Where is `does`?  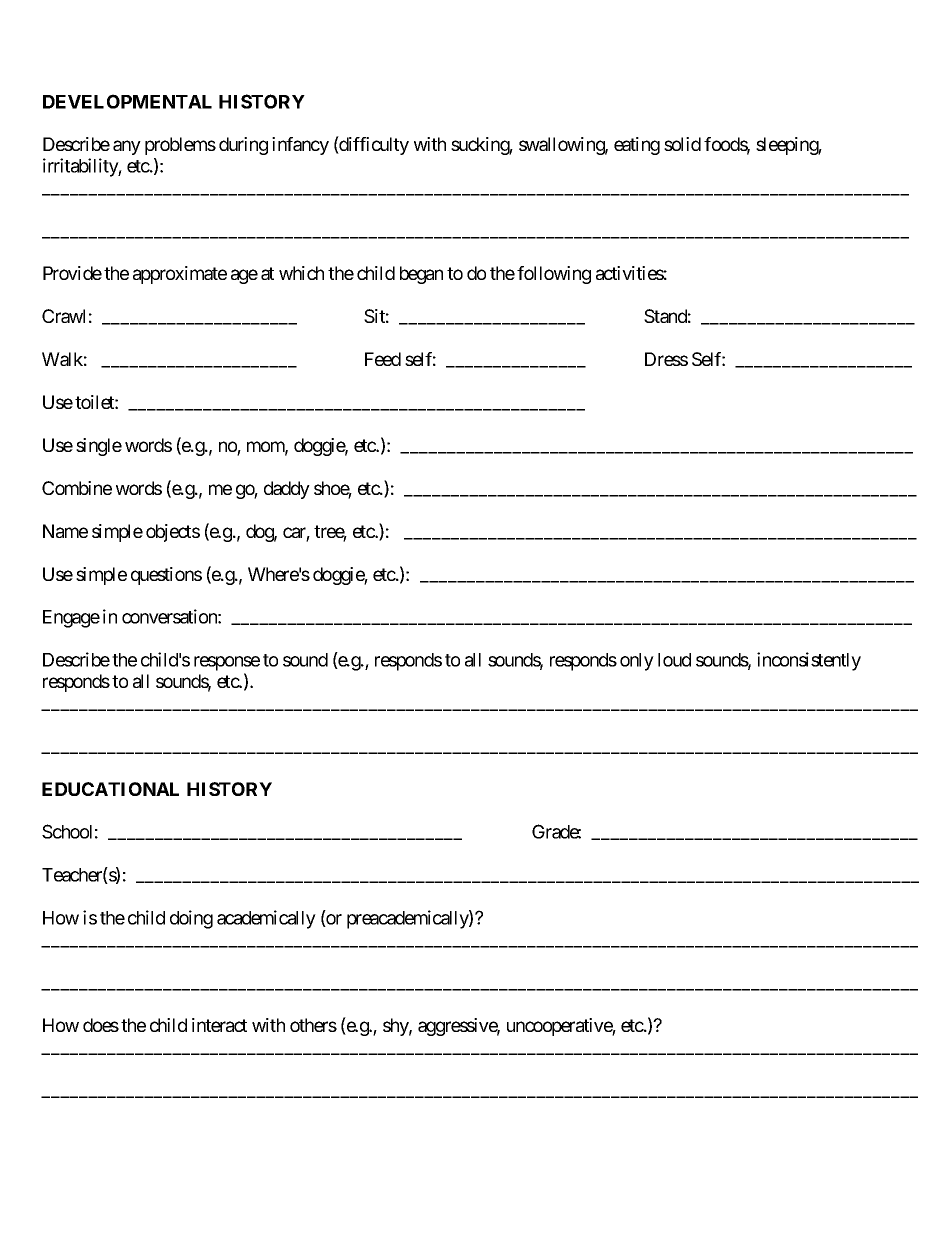
does is located at coordinates (101, 1025).
